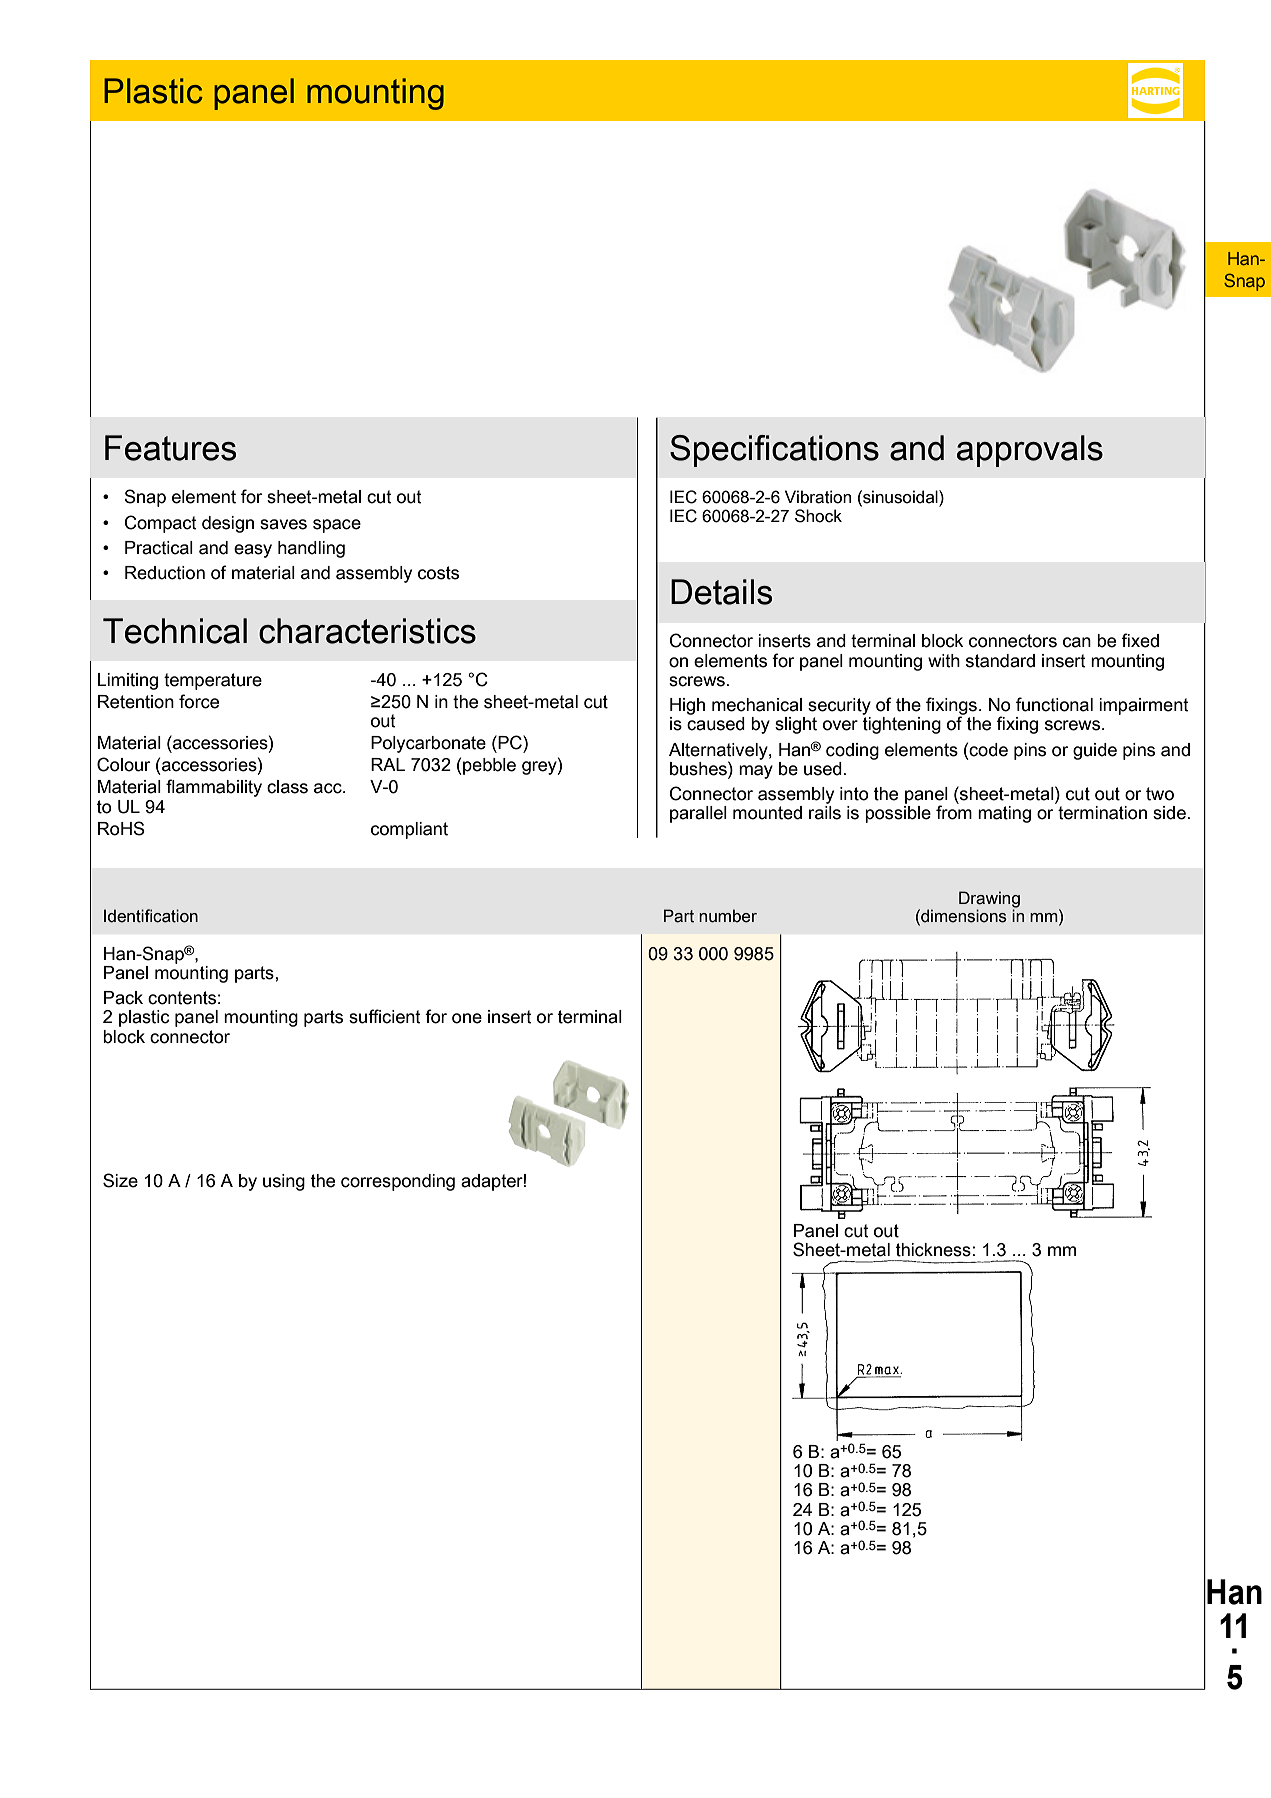 The width and height of the screenshot is (1271, 1798). What do you see at coordinates (774, 451) in the screenshot?
I see `Specifications` at bounding box center [774, 451].
